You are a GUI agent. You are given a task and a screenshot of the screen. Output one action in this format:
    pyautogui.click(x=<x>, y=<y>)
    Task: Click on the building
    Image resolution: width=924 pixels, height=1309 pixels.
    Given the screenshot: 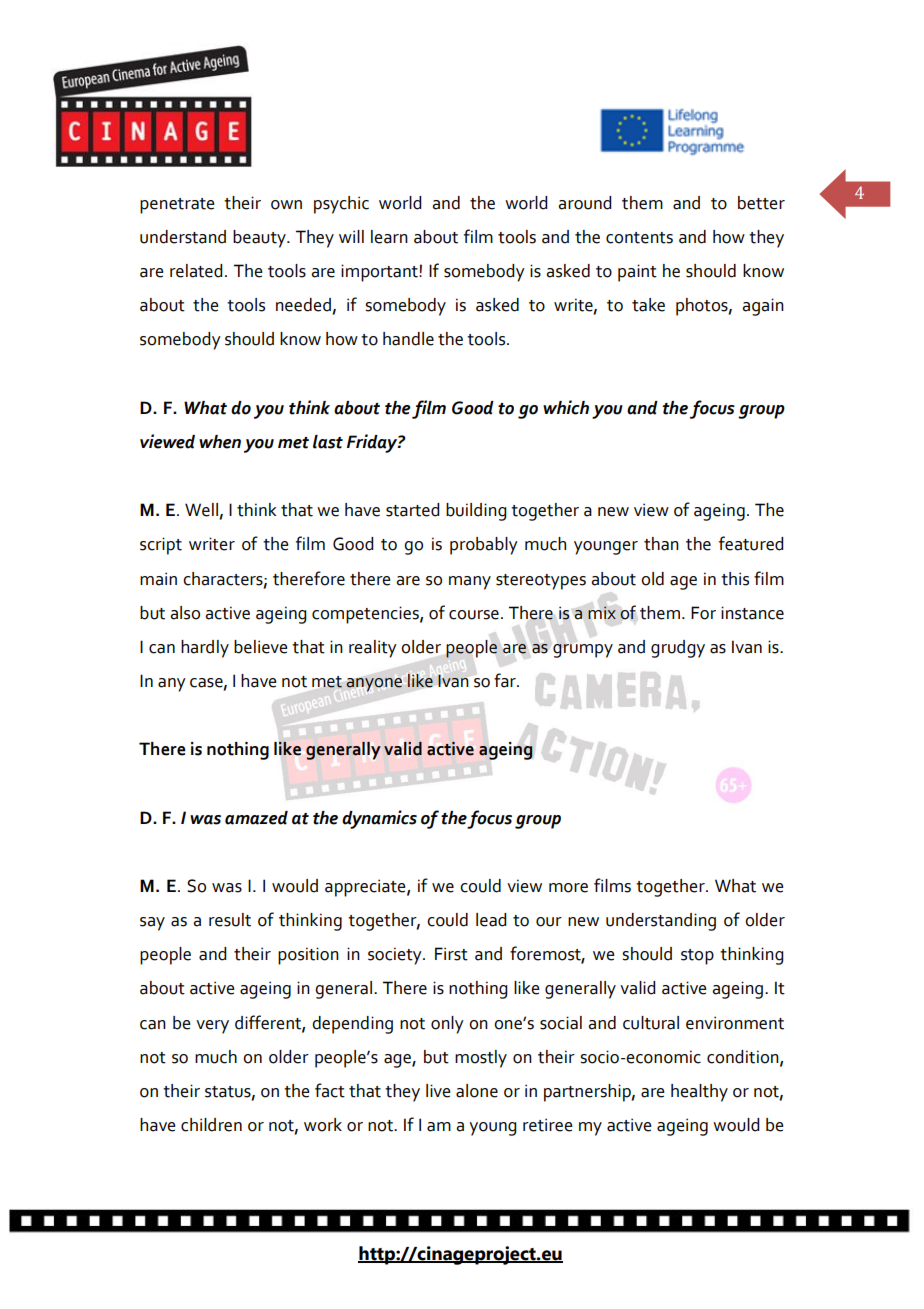 What is the action you would take?
    pyautogui.click(x=476, y=512)
